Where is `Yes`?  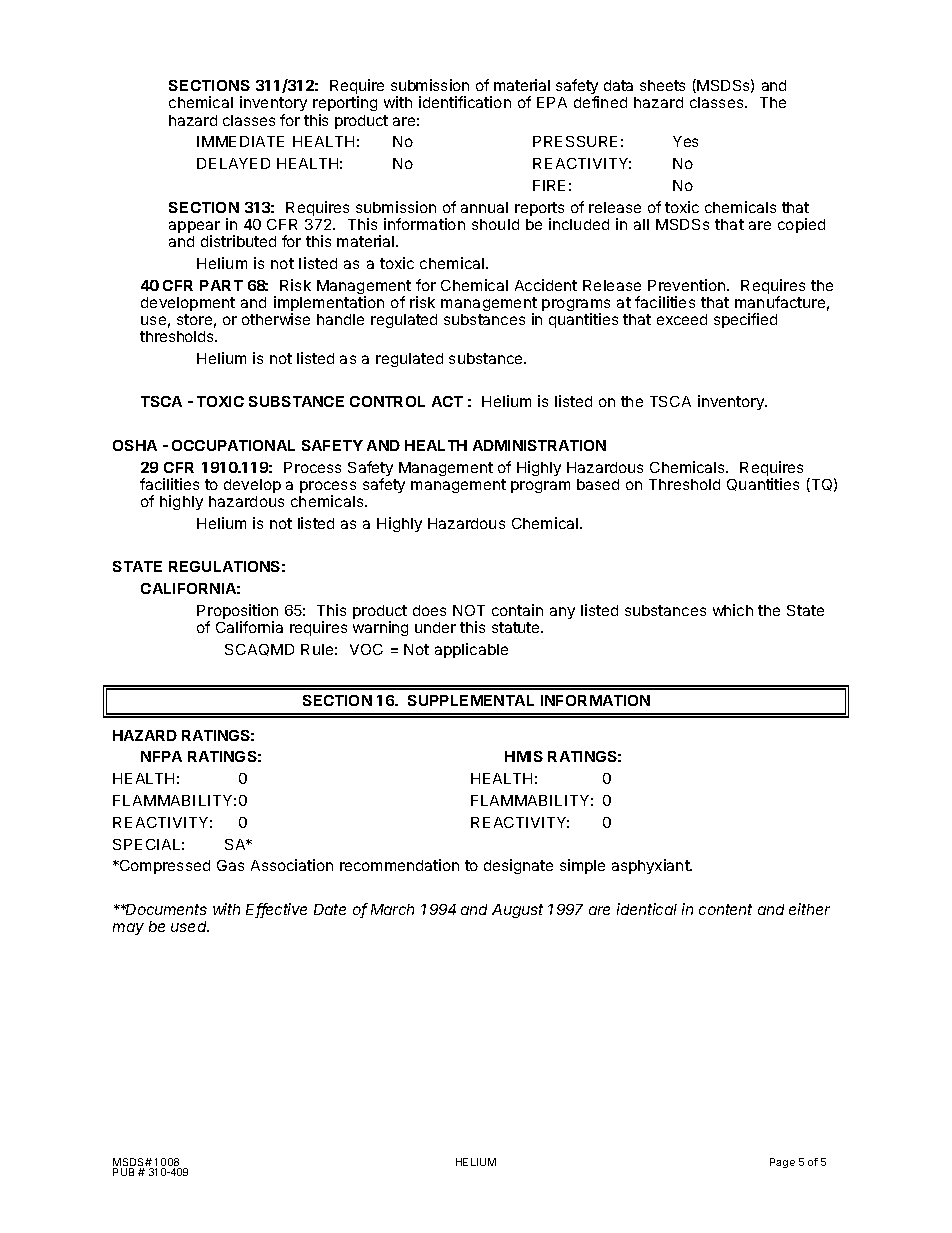 Yes is located at coordinates (685, 141).
